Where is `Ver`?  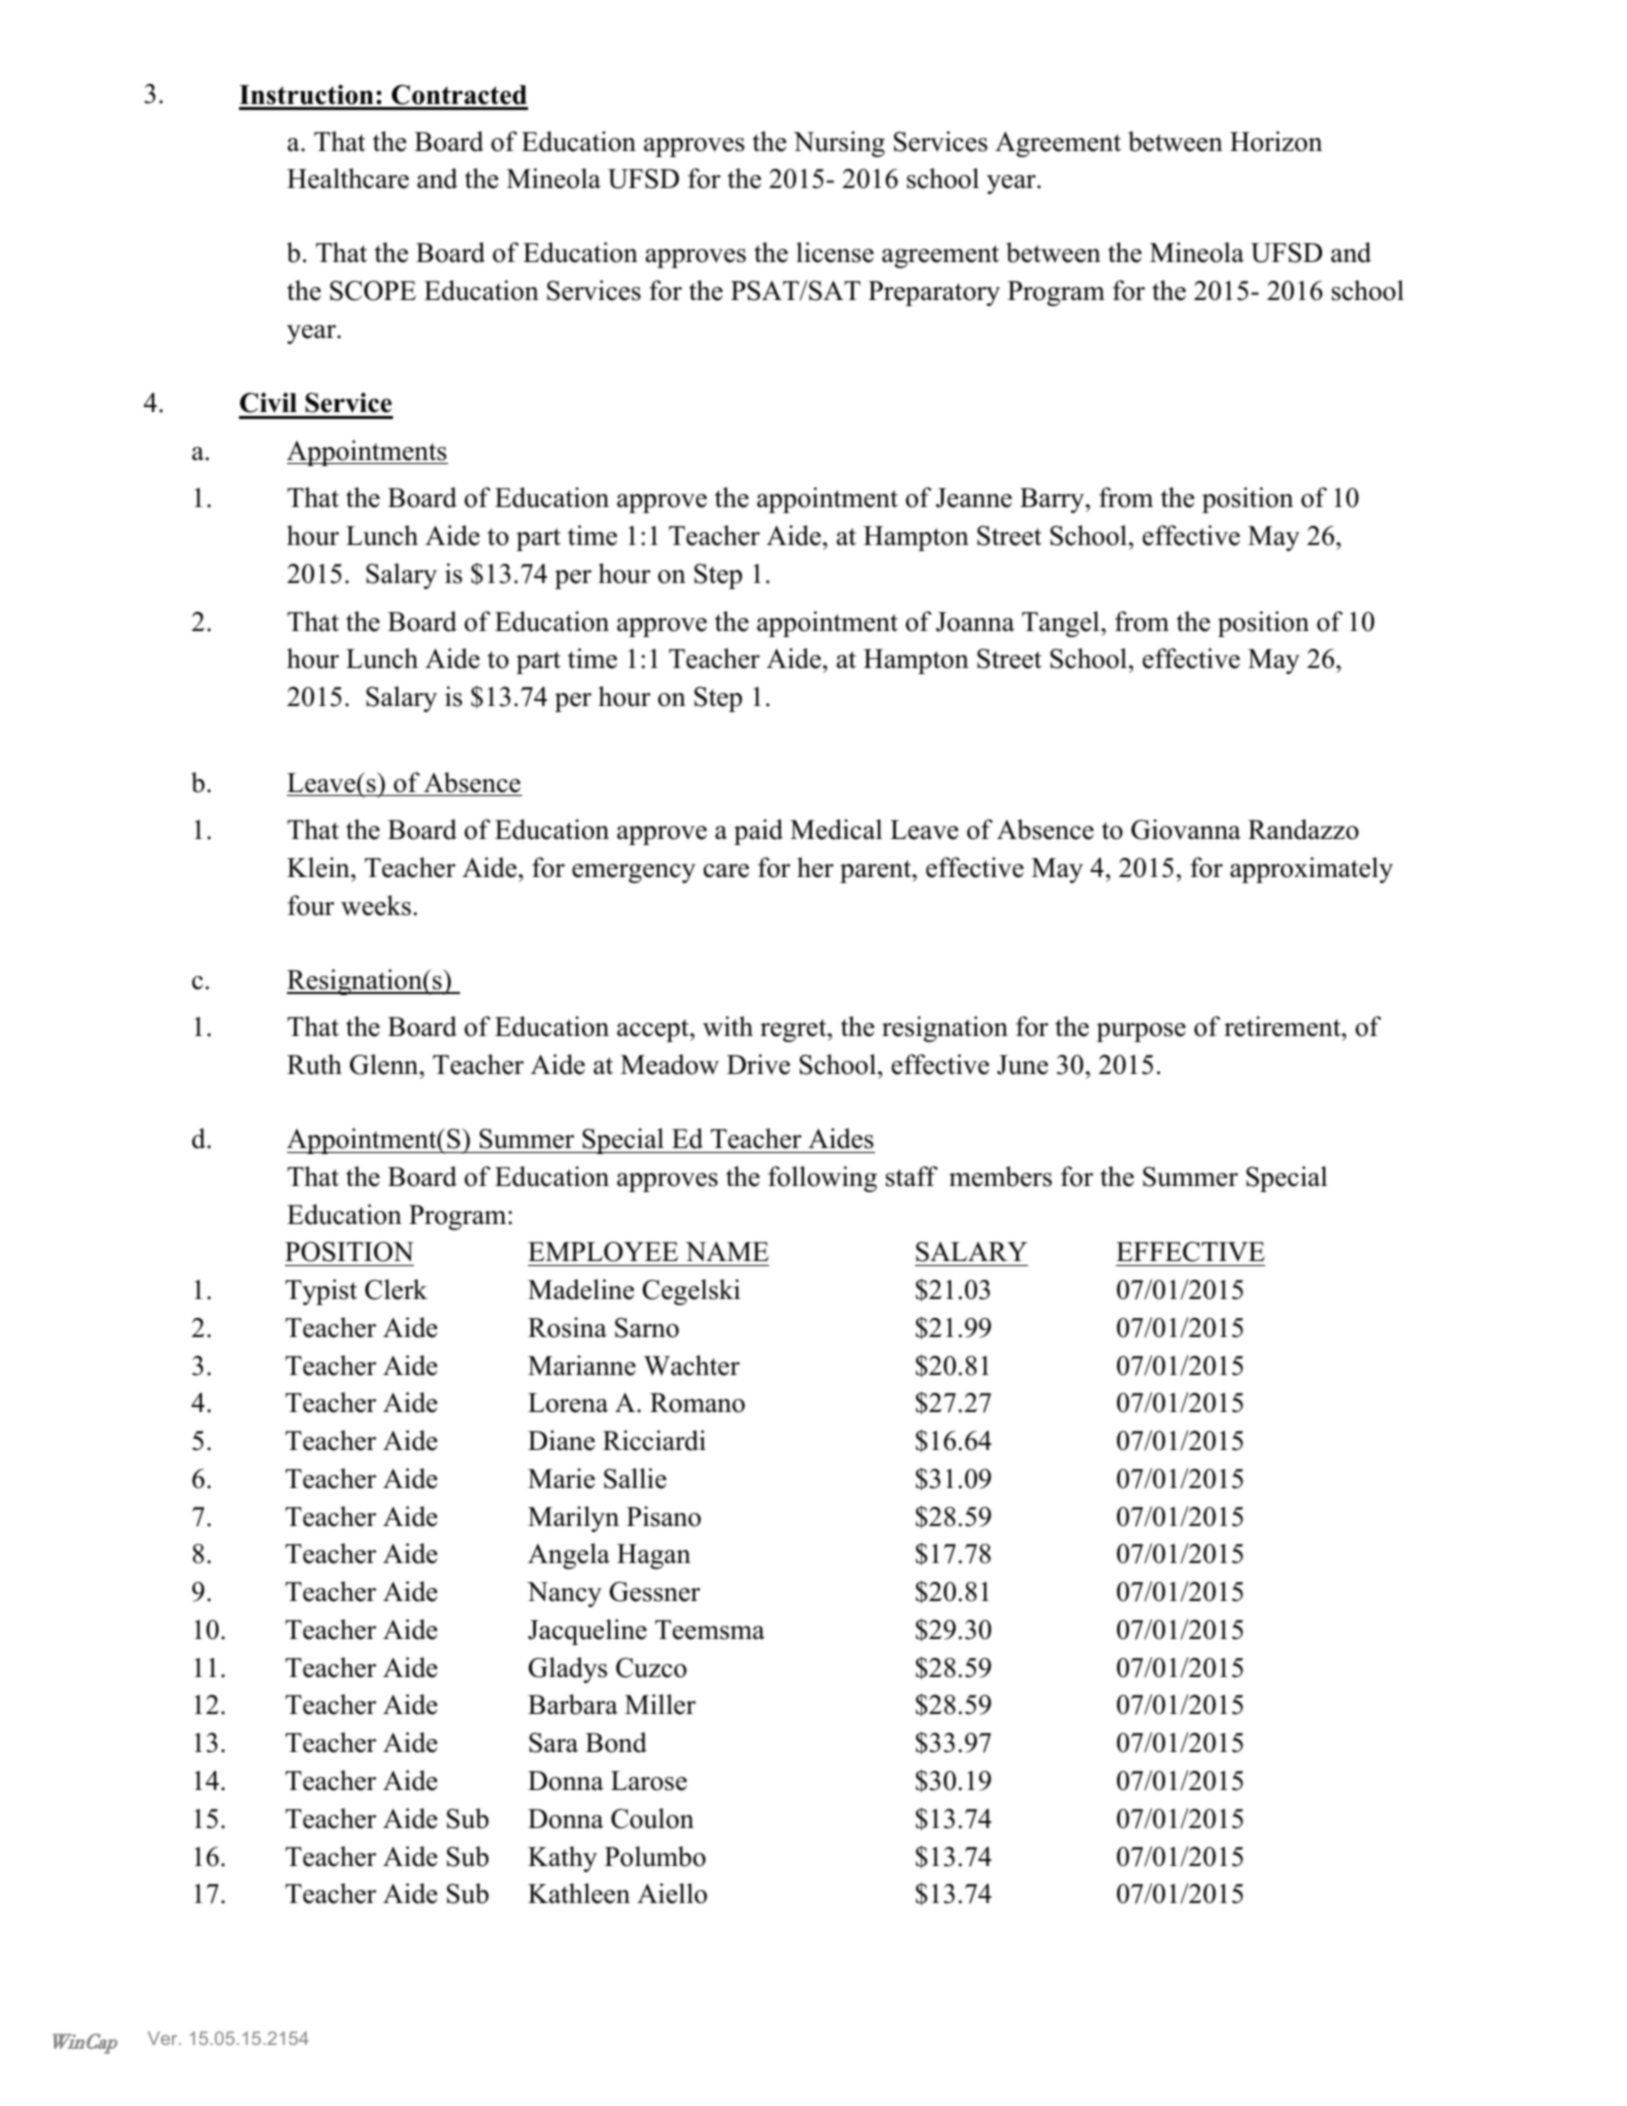
Ver is located at coordinates (164, 2038).
